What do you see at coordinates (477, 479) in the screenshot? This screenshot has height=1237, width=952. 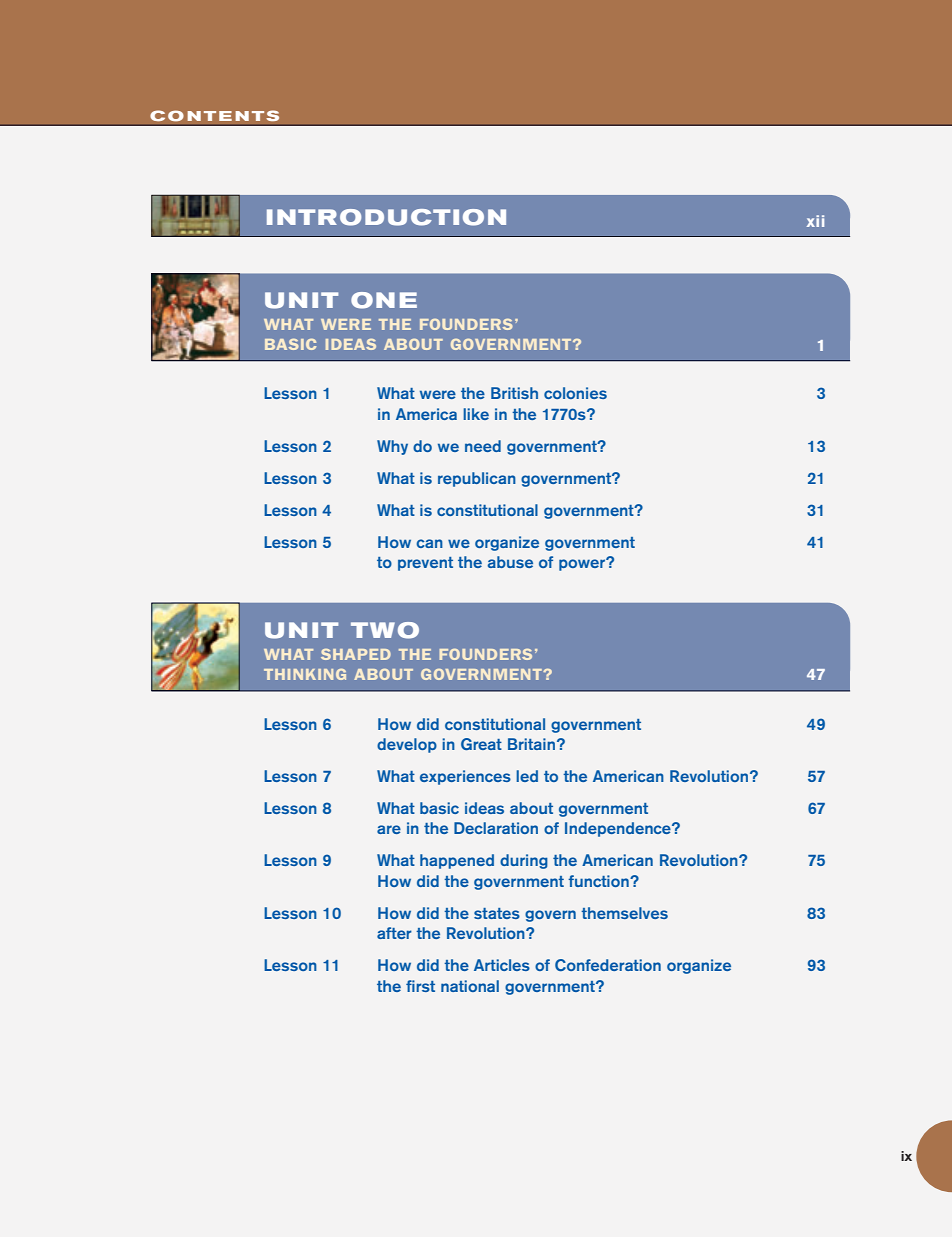 I see `republican` at bounding box center [477, 479].
